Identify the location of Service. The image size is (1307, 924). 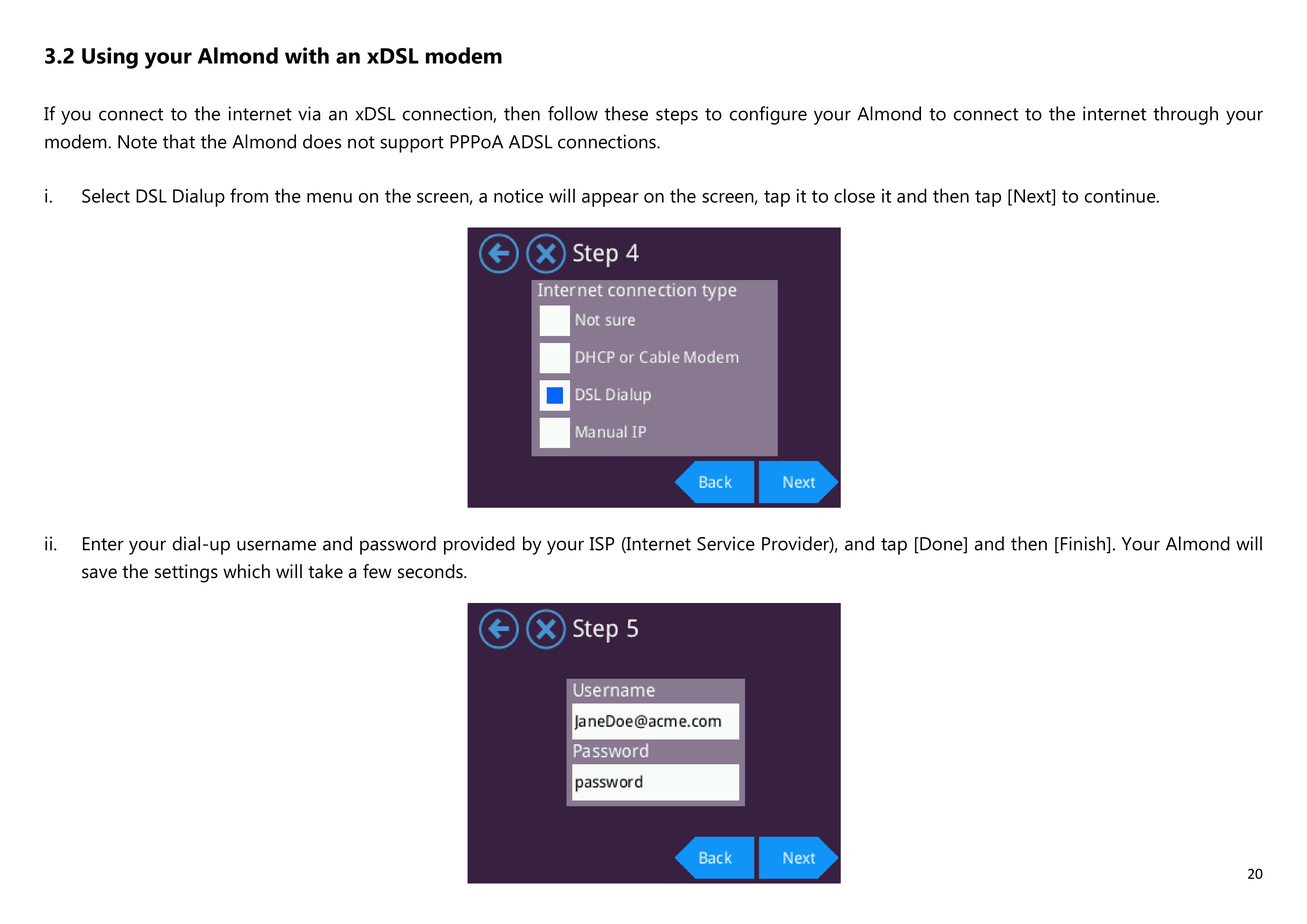
(726, 543).
